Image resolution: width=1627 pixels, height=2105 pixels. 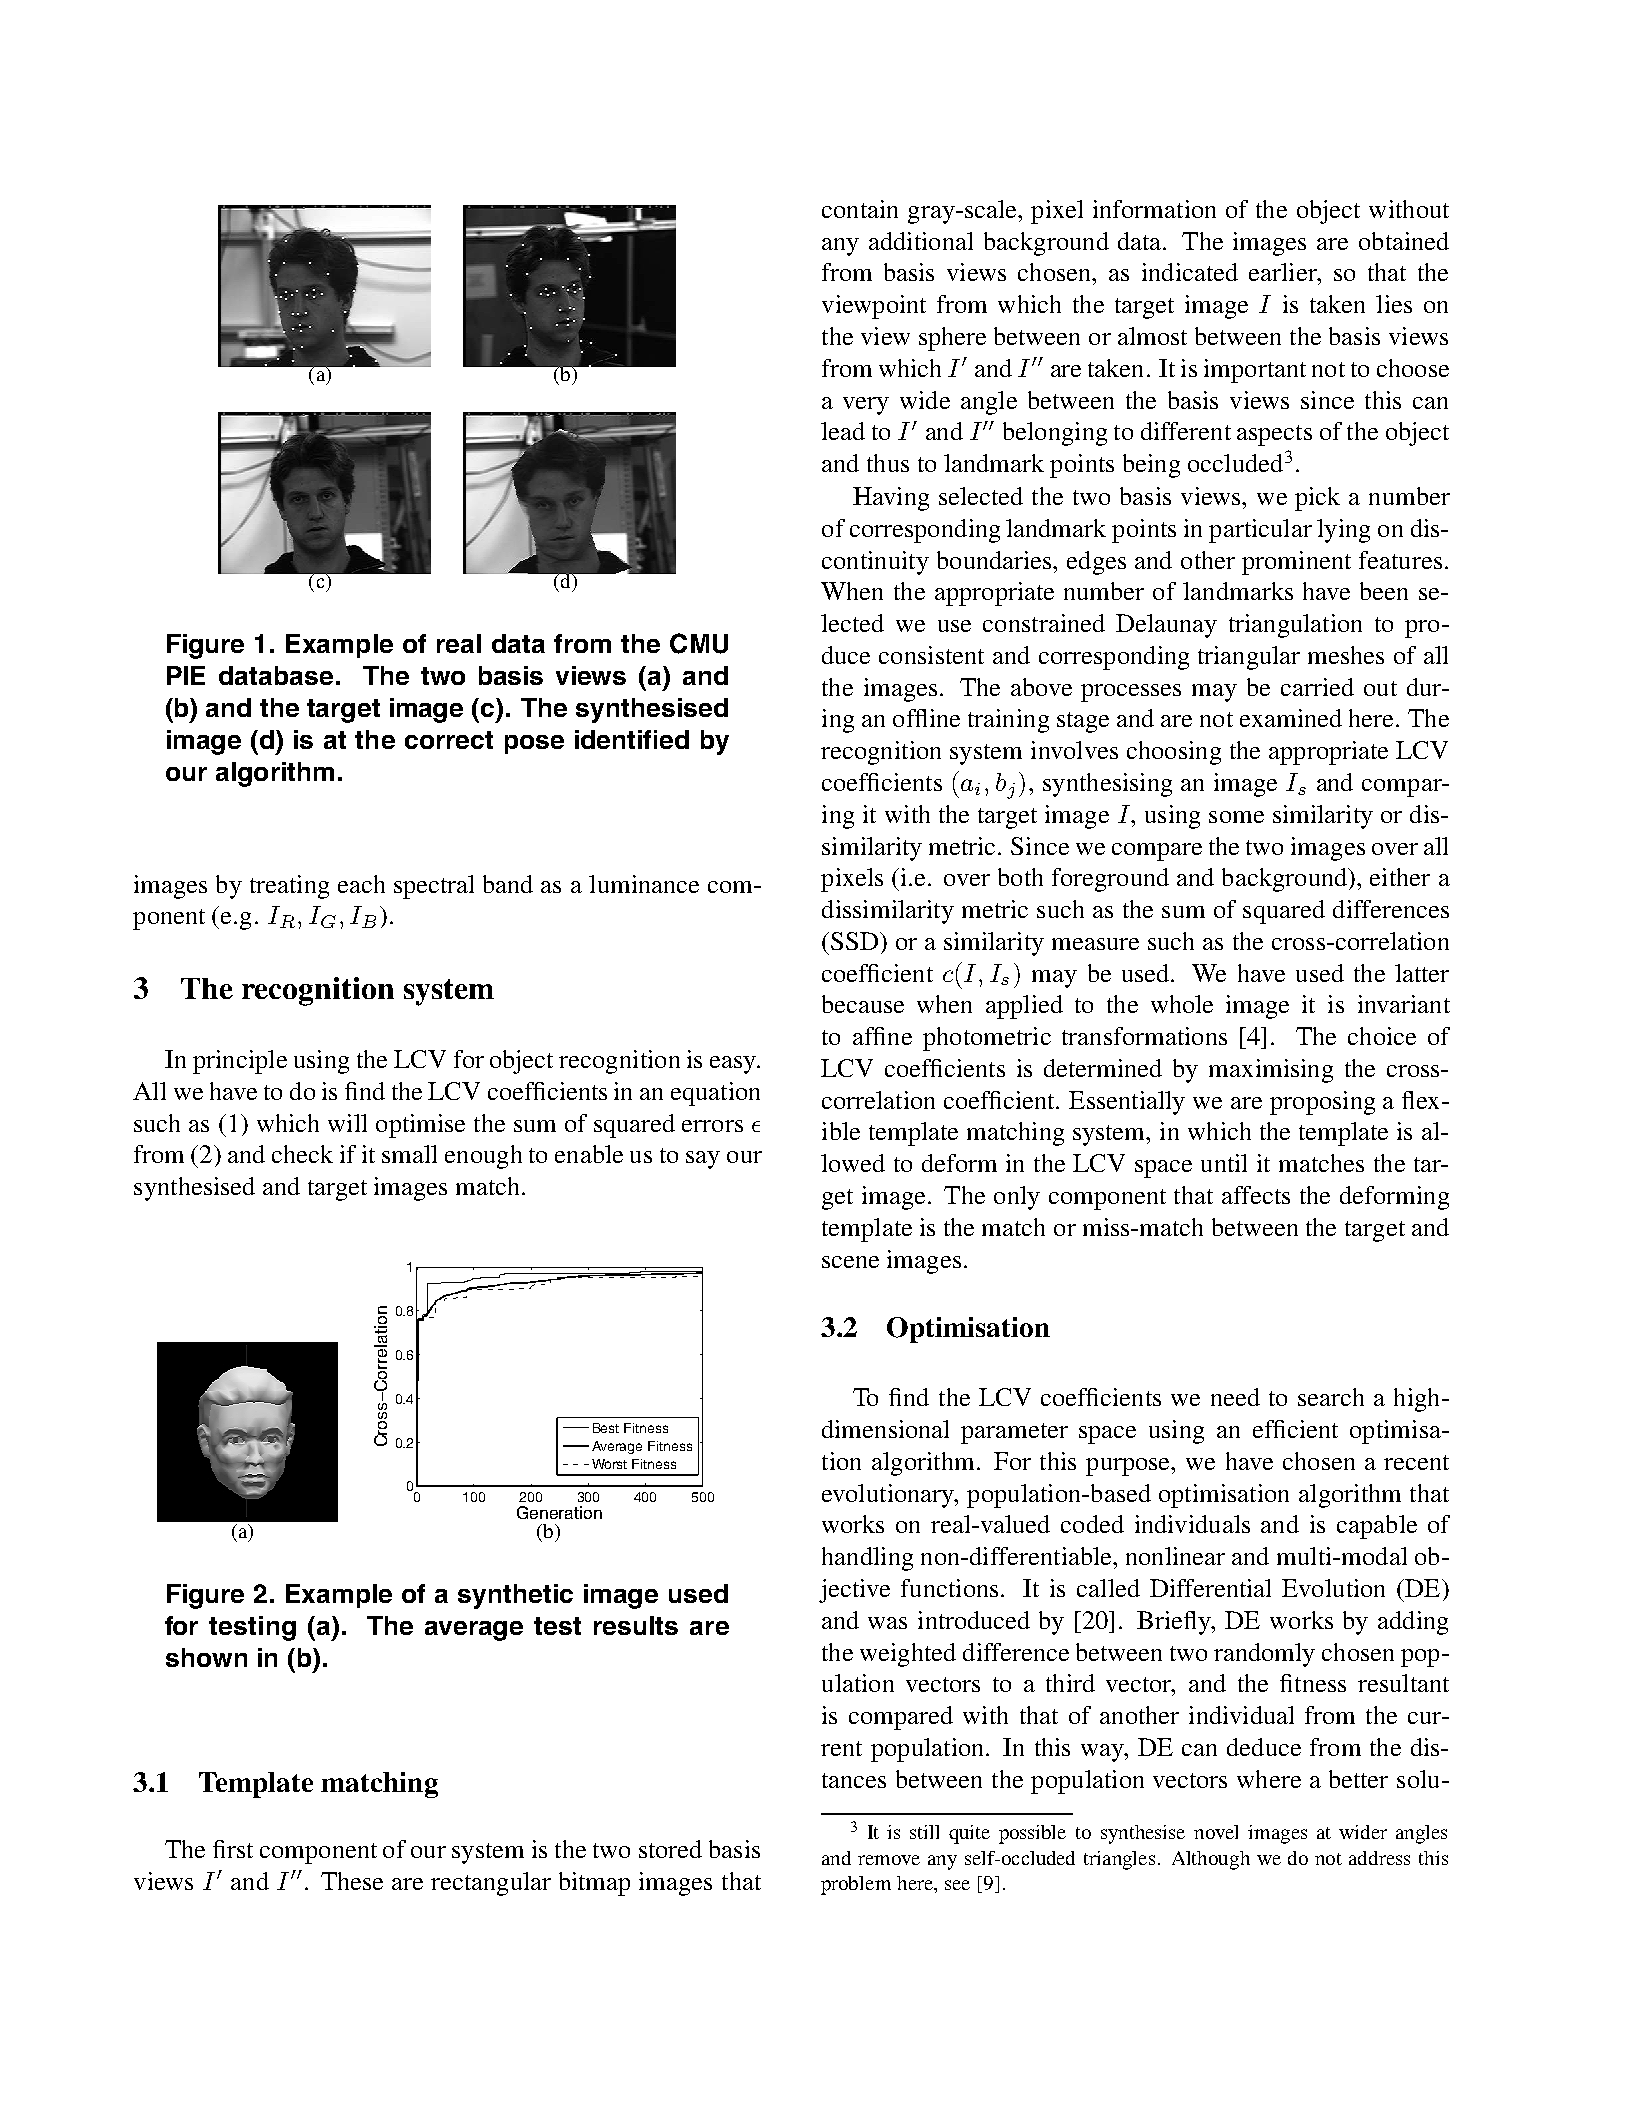 I want to click on scene, so click(x=850, y=1262).
